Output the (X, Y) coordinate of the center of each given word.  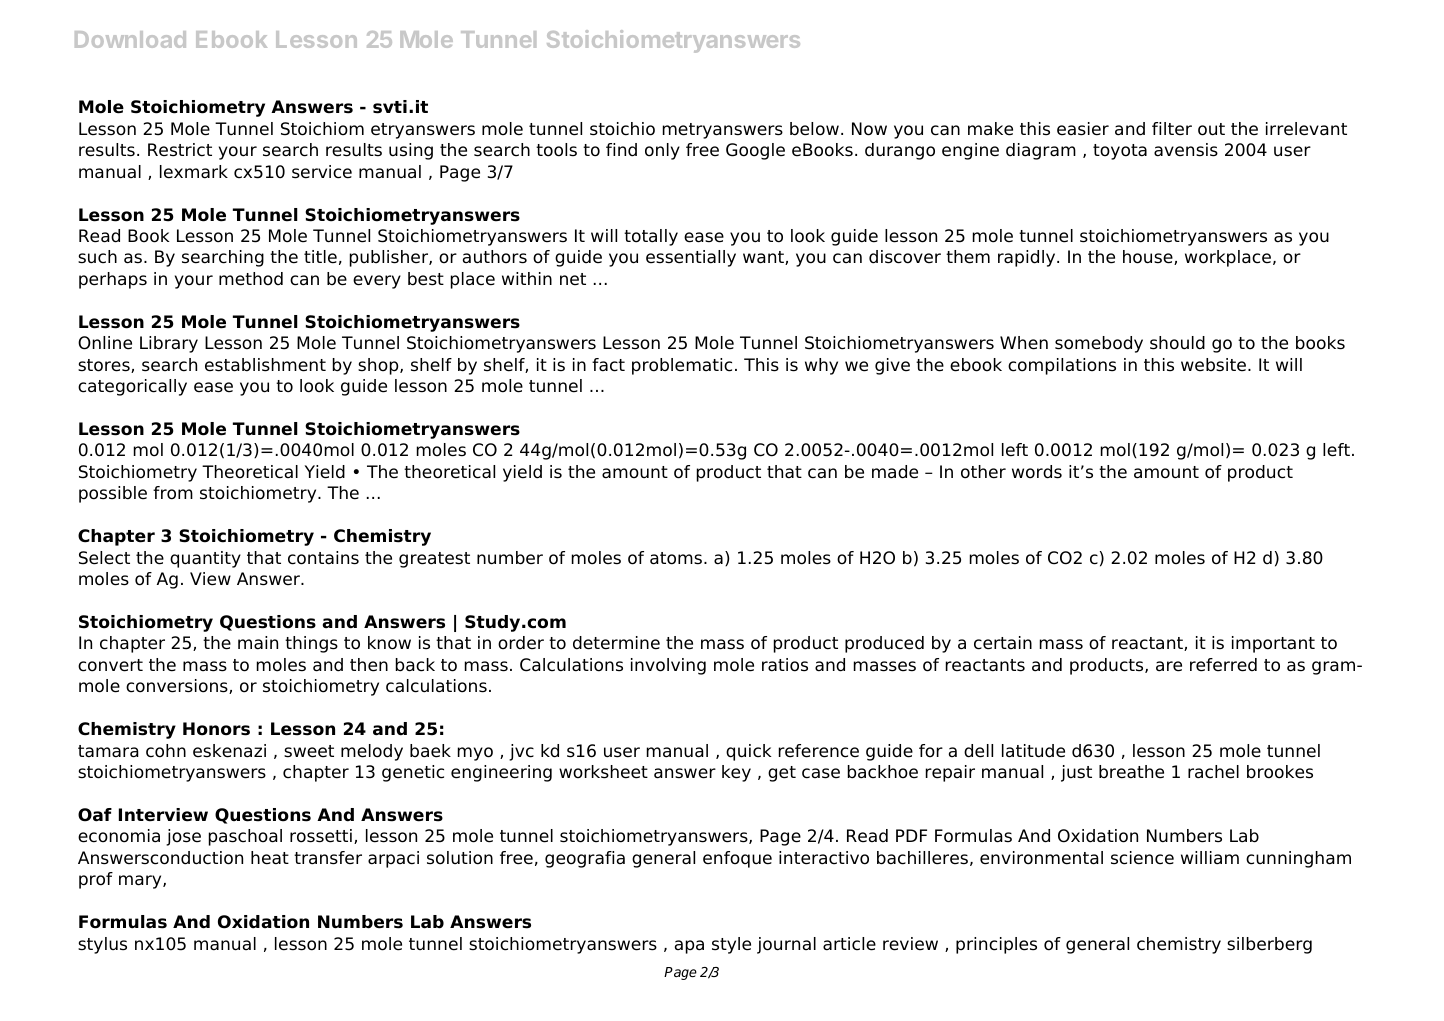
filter (1172, 129)
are (1169, 666)
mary (141, 882)
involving (668, 666)
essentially (691, 258)
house (1149, 257)
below (814, 129)
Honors (216, 729)
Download (130, 39)
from (173, 493)
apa (689, 947)
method (251, 279)
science (1142, 858)
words (1037, 472)
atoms (676, 558)
